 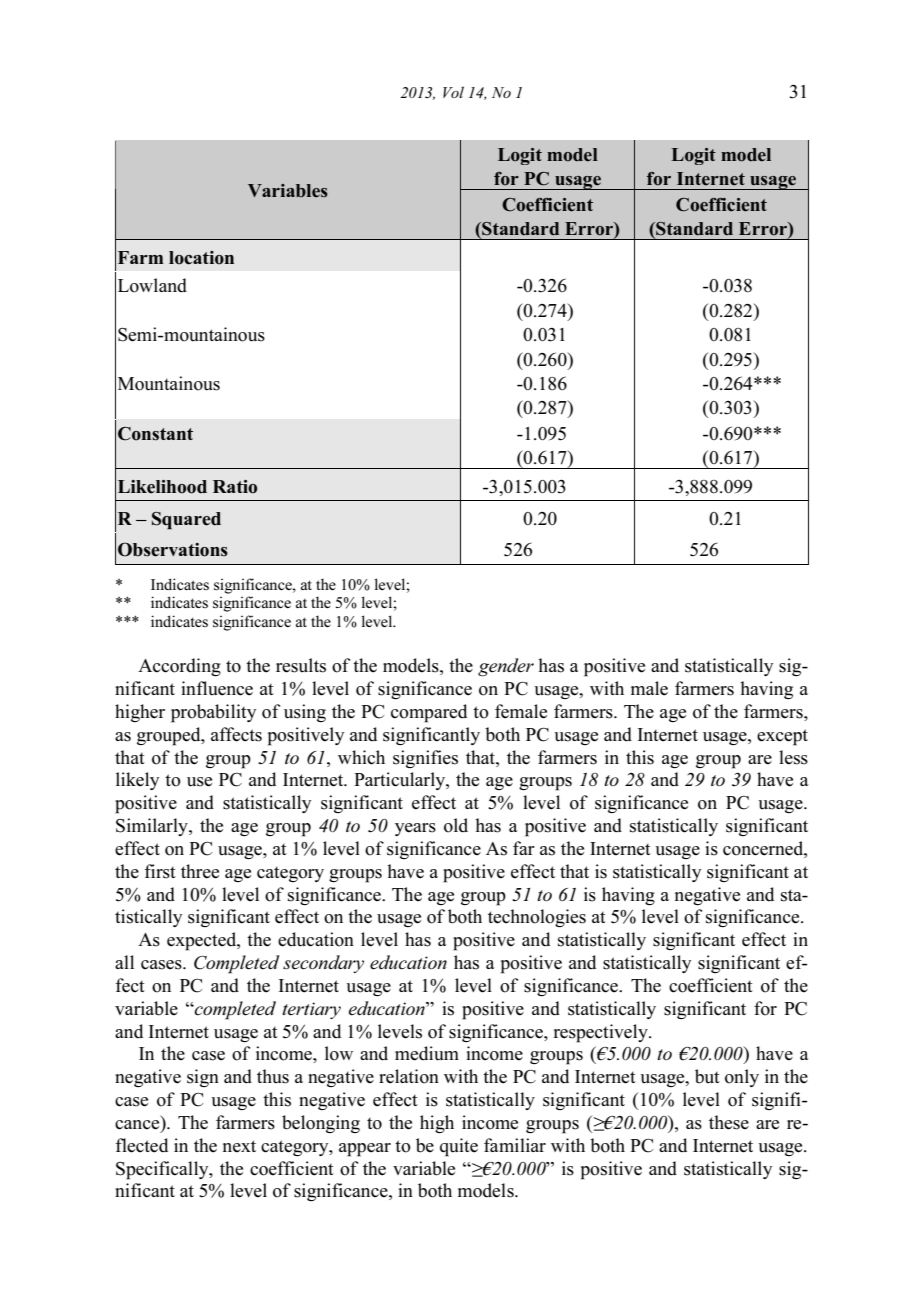 I want to click on Vol, so click(x=453, y=92).
